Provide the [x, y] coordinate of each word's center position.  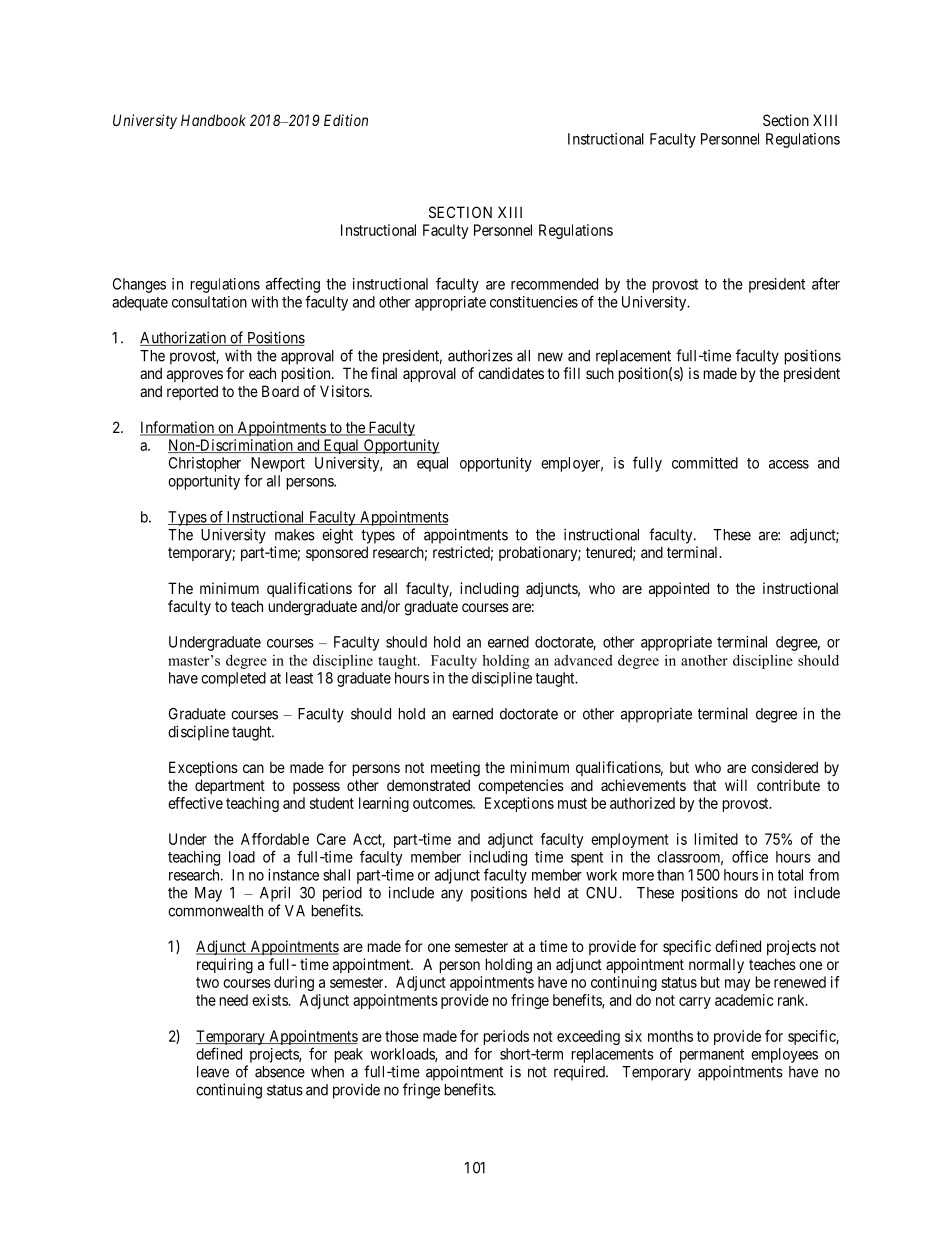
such [600, 373]
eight [337, 536]
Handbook [213, 120]
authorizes [480, 355]
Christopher [205, 464]
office [750, 856]
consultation [209, 302]
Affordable [275, 839]
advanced [583, 660]
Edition [346, 120]
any [452, 895]
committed [705, 463]
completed [233, 679]
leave [213, 1072]
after [826, 283]
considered [784, 767]
